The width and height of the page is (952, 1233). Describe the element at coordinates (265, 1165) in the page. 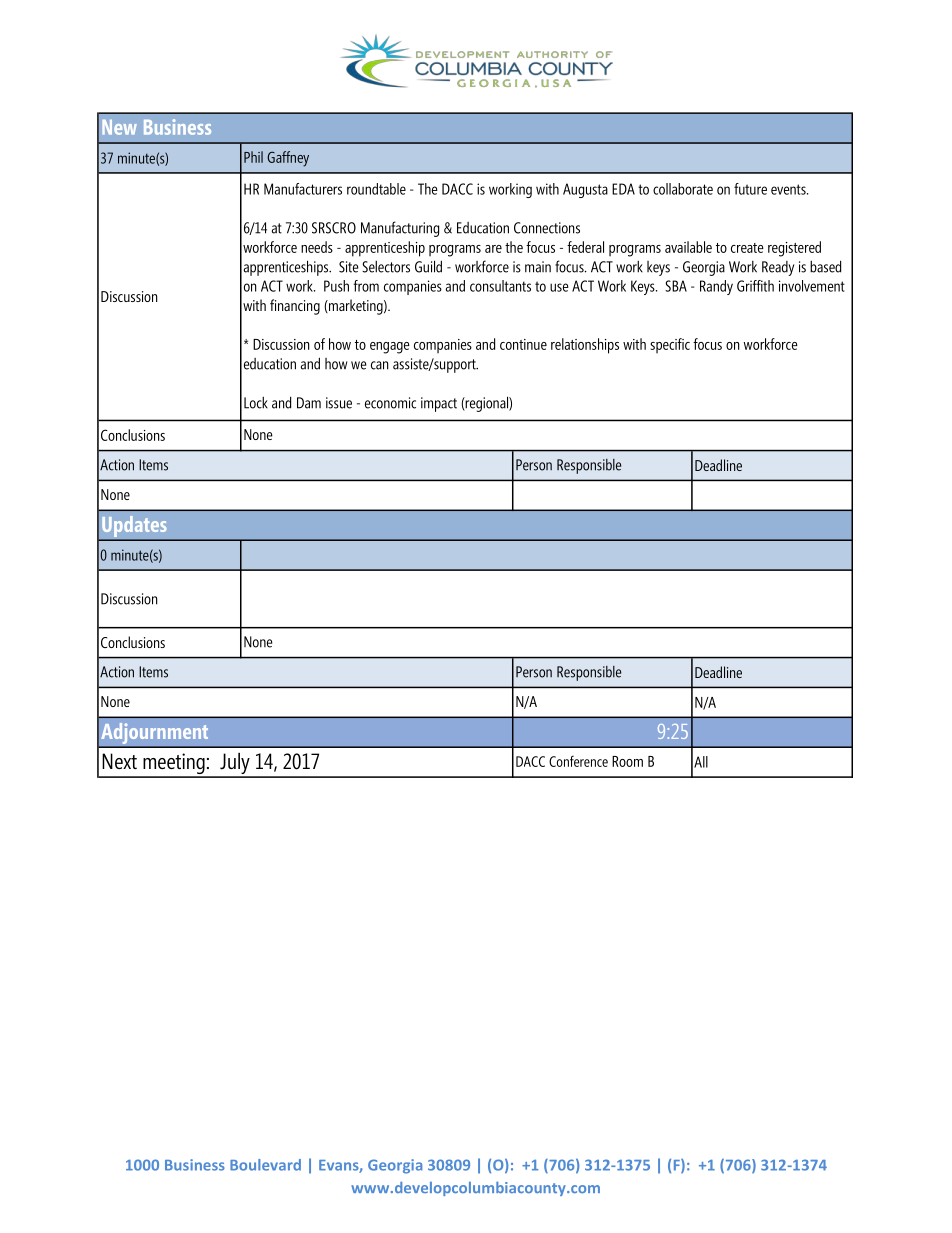

I see `Boulevard` at that location.
